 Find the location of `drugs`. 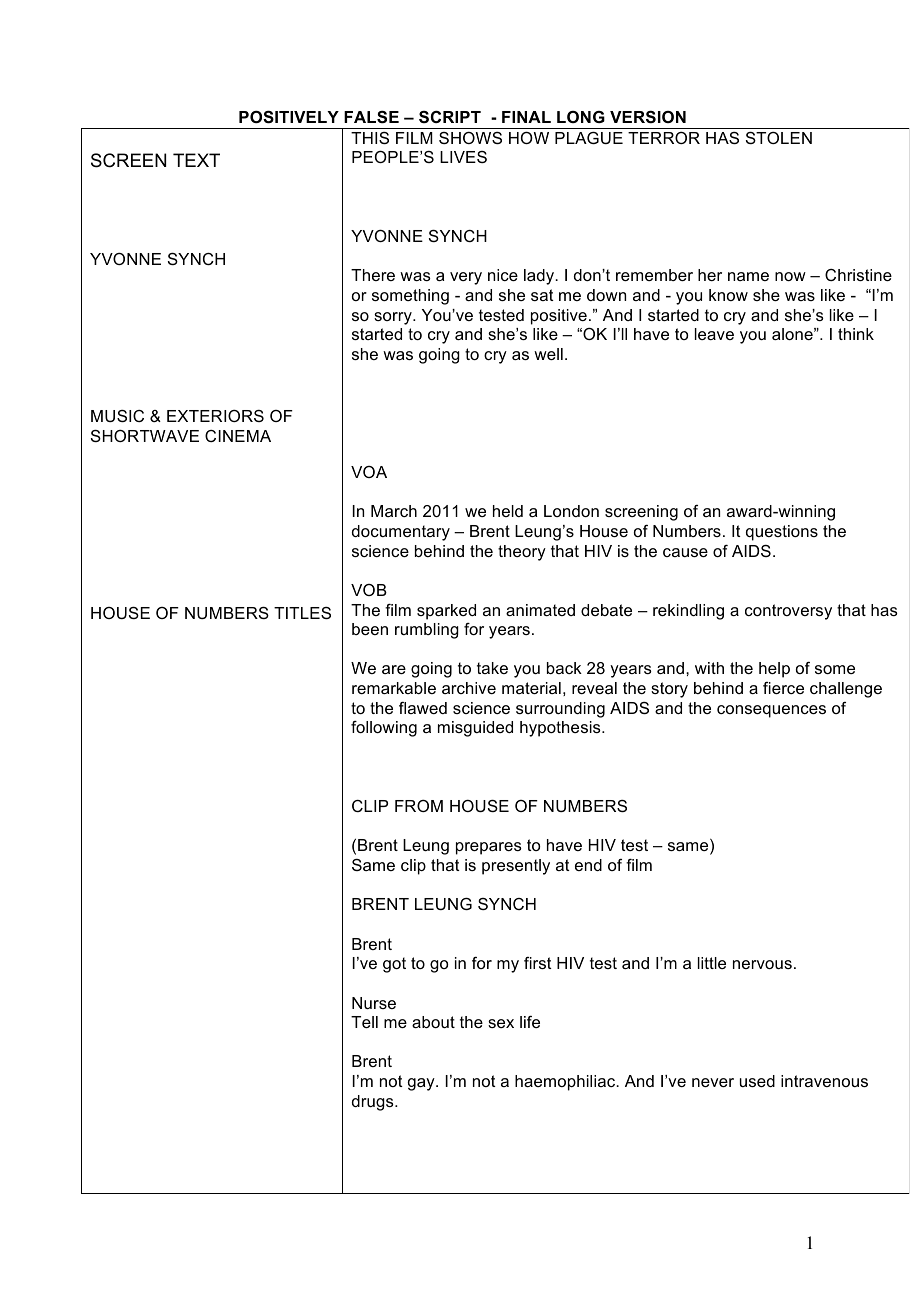

drugs is located at coordinates (374, 1103).
